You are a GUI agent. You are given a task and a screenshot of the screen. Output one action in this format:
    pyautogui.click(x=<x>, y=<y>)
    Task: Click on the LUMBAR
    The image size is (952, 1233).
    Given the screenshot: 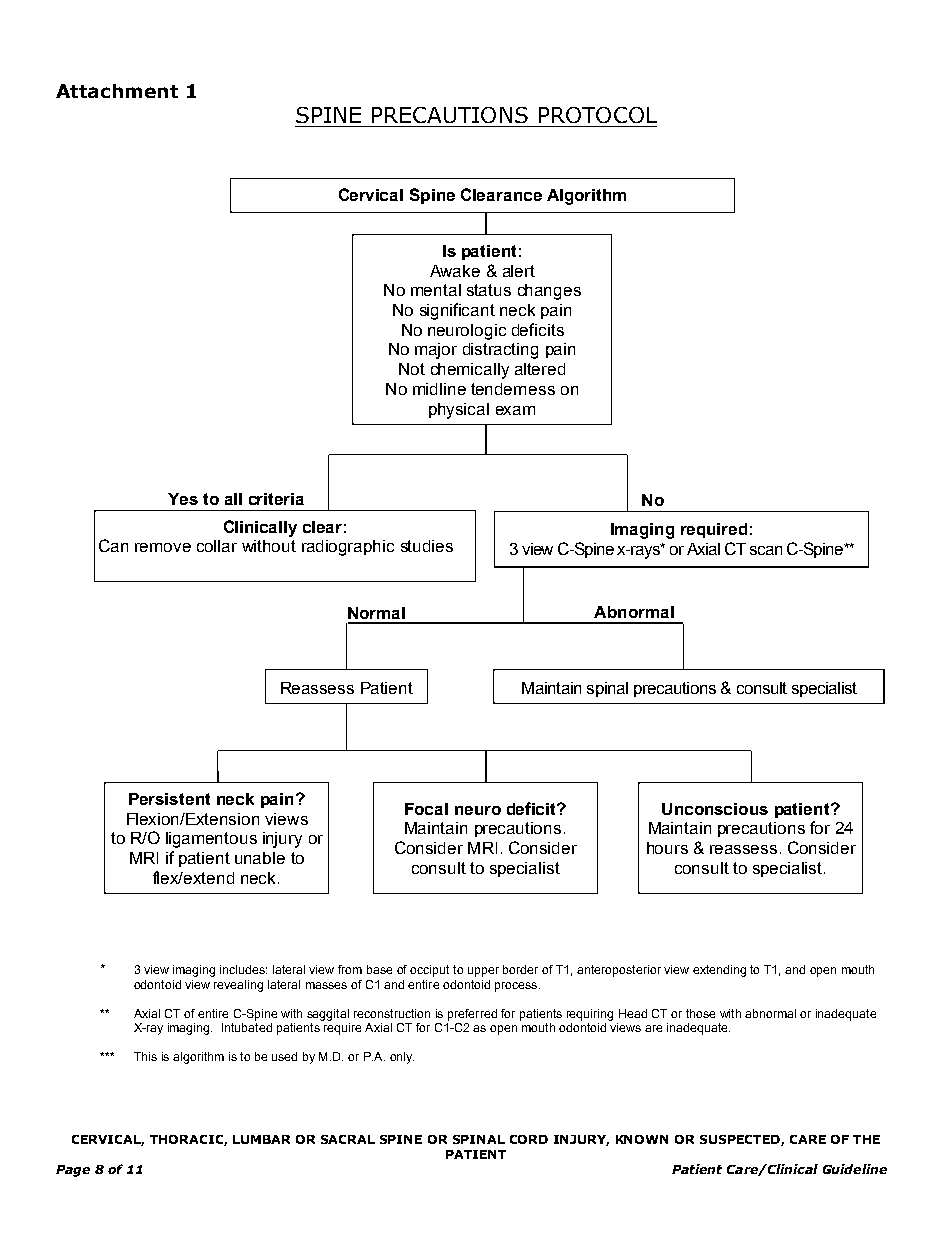 What is the action you would take?
    pyautogui.click(x=261, y=1139)
